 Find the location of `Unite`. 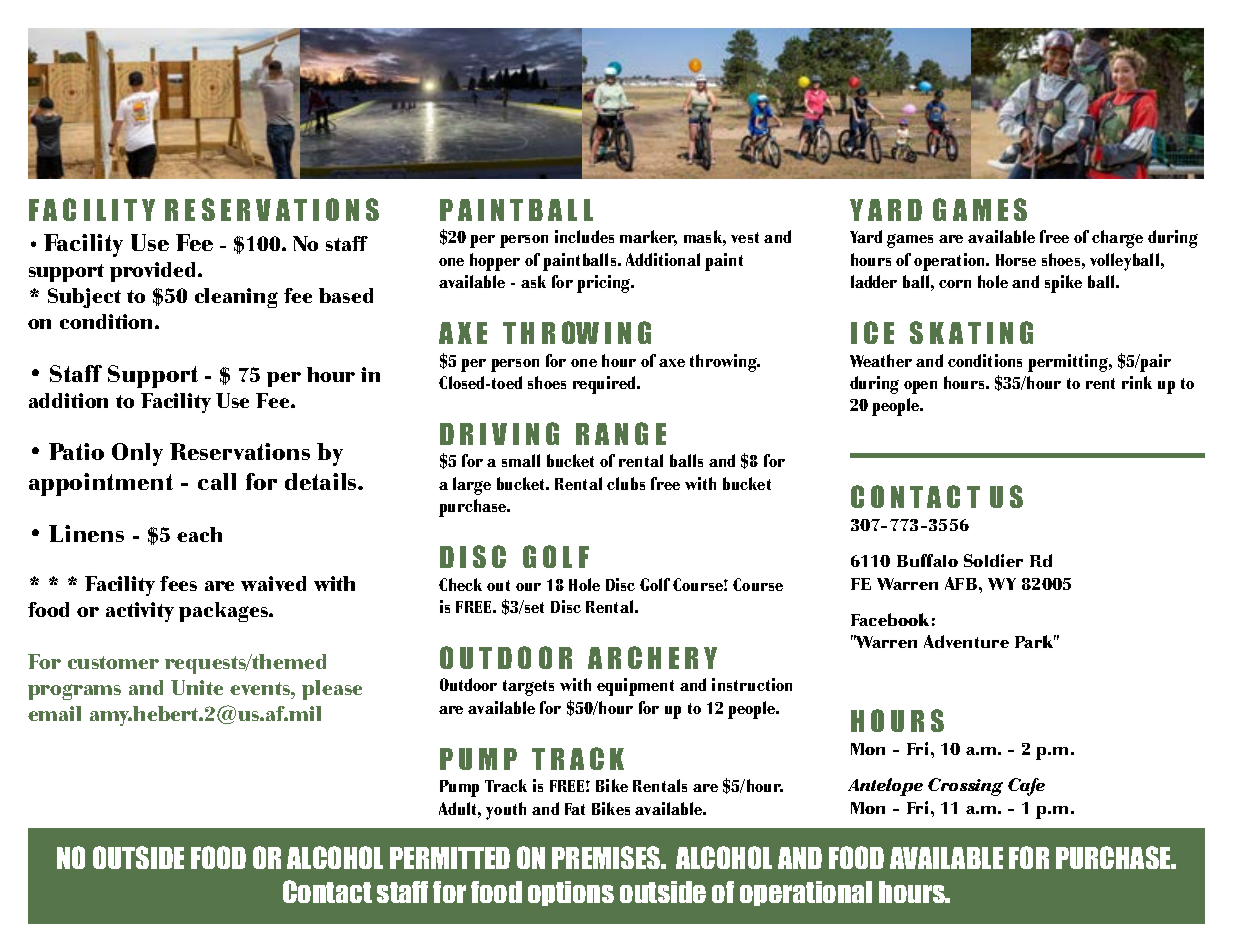

Unite is located at coordinates (197, 687).
